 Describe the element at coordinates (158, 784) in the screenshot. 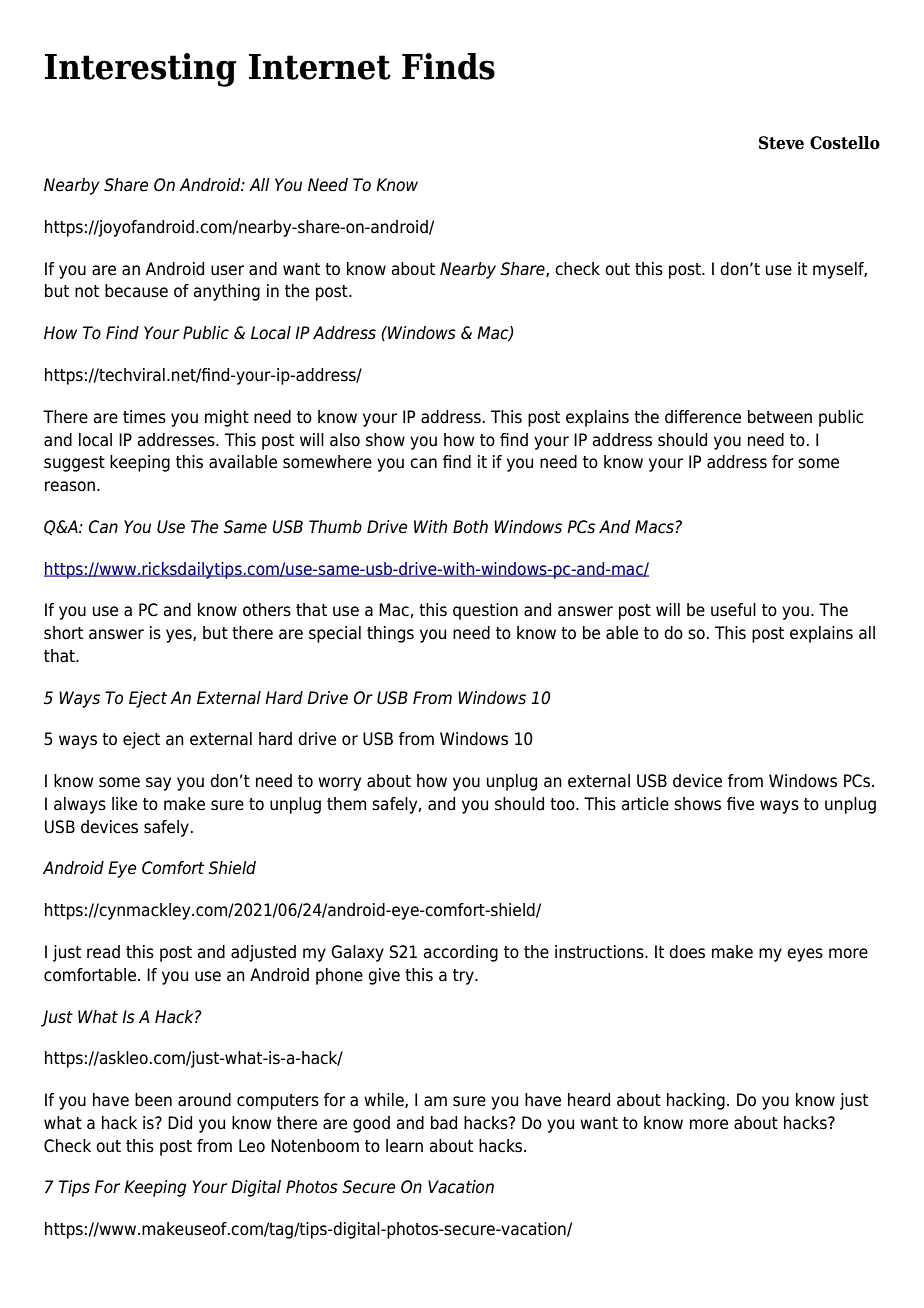

I see `say` at that location.
